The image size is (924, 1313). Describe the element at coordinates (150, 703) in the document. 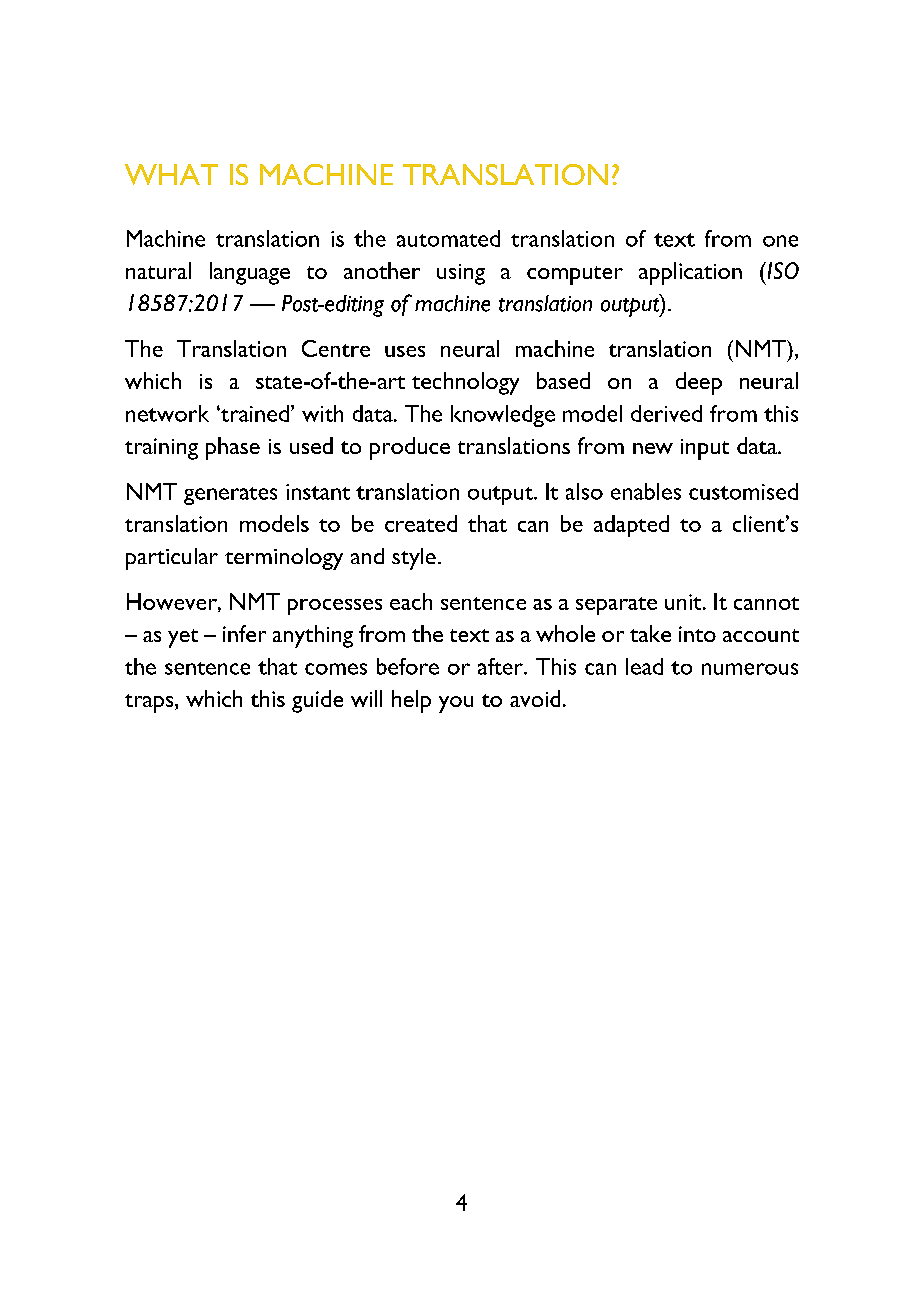

I see `traps` at that location.
